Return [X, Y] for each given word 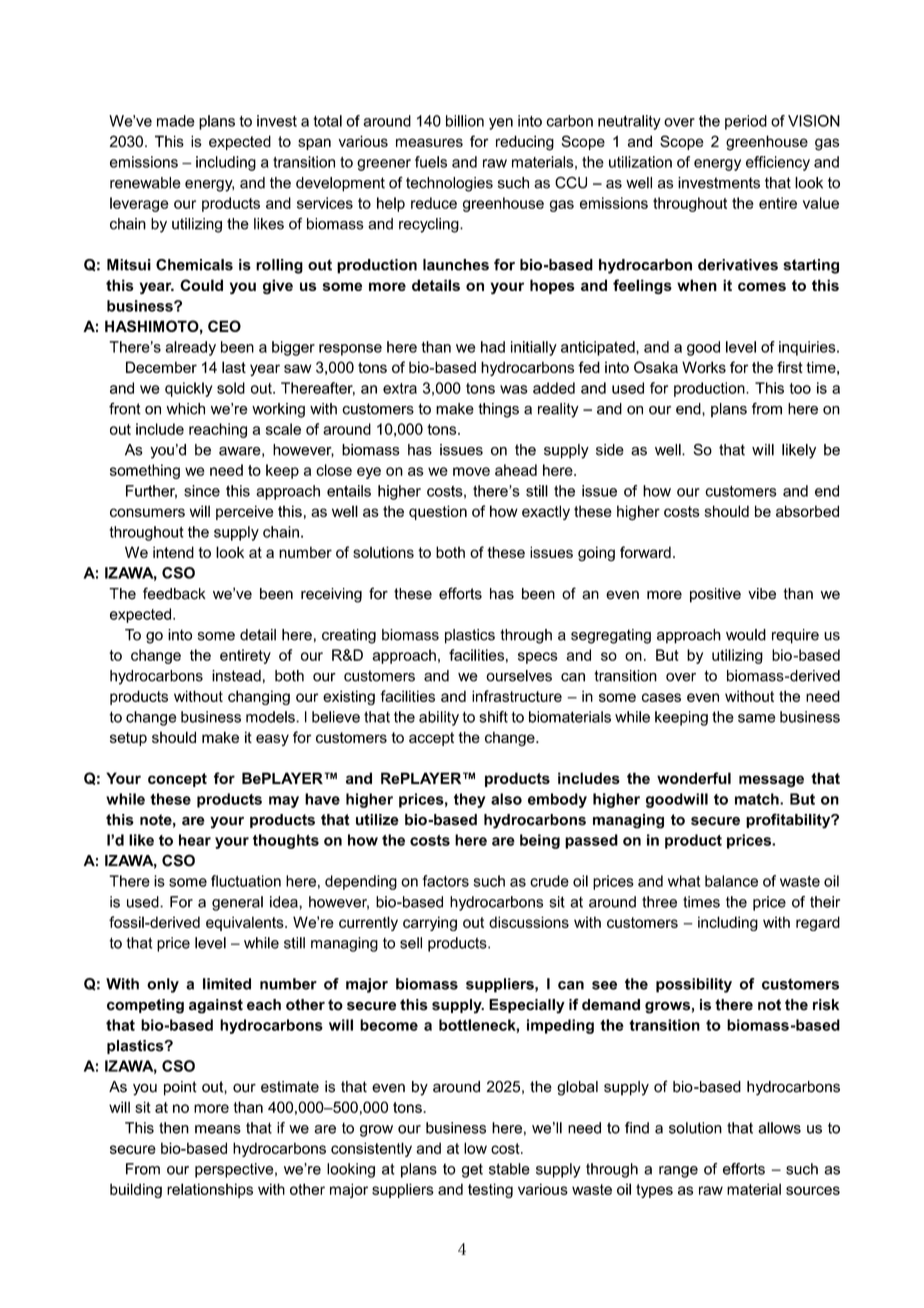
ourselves [519, 676]
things [498, 410]
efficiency [778, 163]
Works [704, 367]
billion [465, 121]
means [218, 1129]
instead [236, 676]
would [746, 635]
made [176, 121]
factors [446, 881]
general [237, 903]
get [472, 1170]
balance [731, 881]
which [185, 409]
